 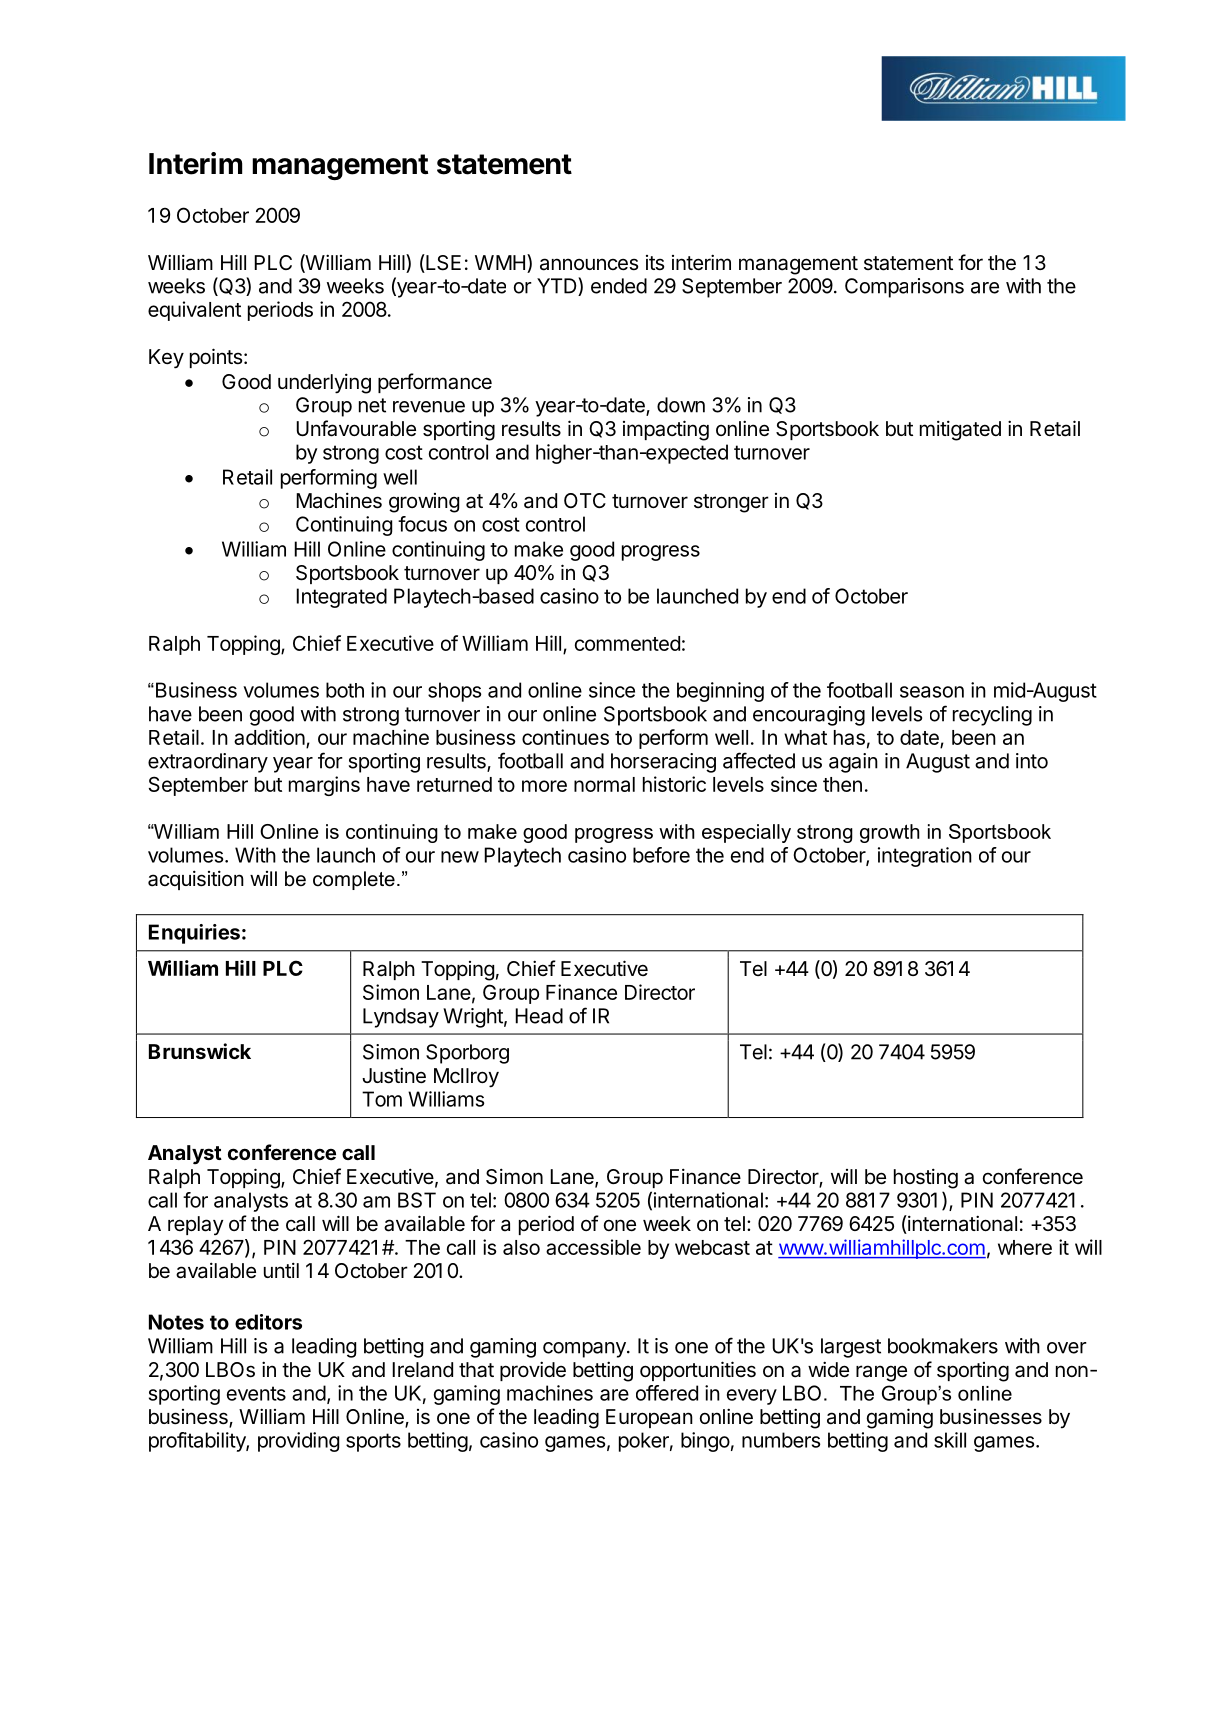 I want to click on accessible, so click(x=593, y=1247).
